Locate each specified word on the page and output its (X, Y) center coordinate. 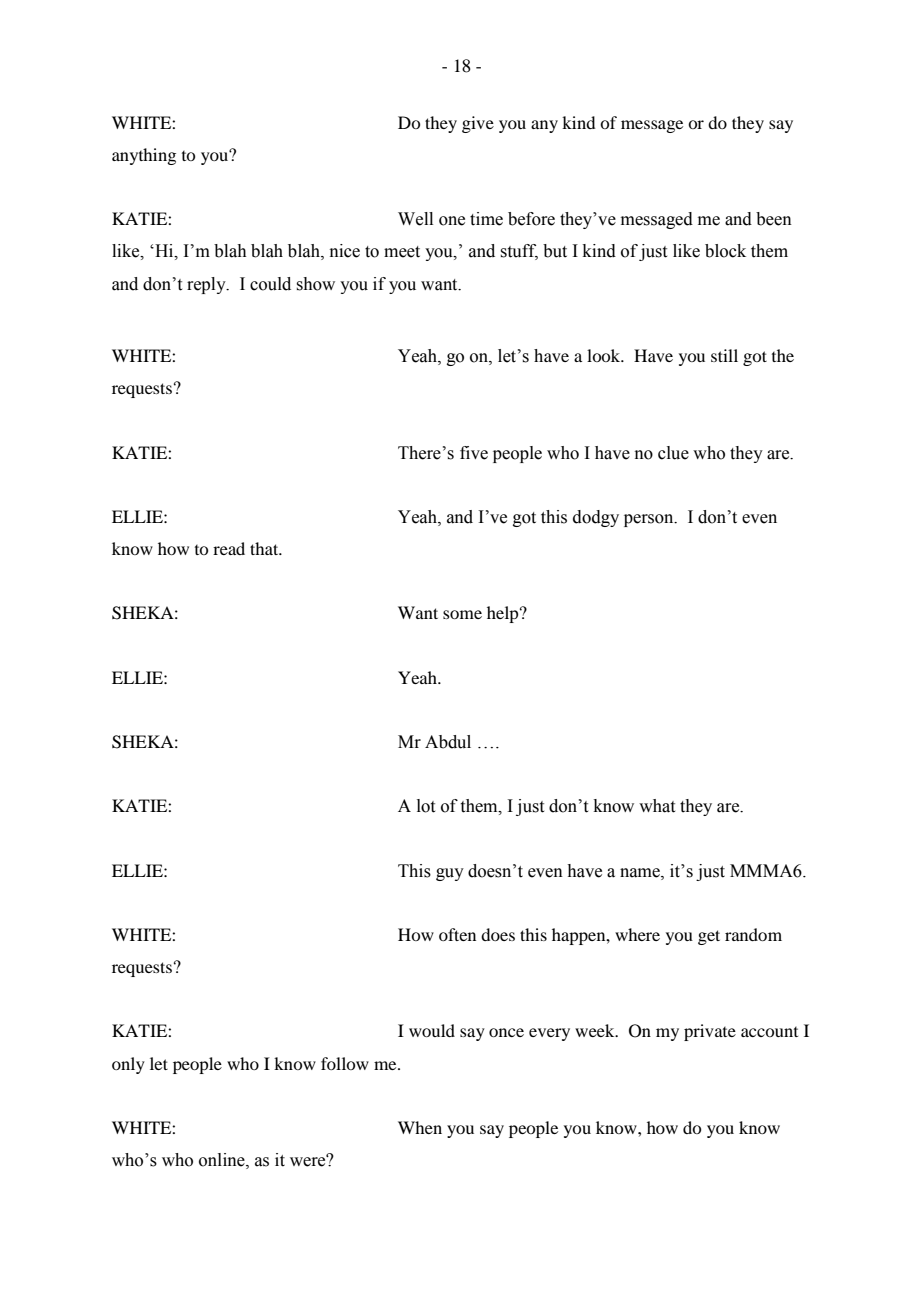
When (420, 1127)
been (774, 219)
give (478, 124)
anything (144, 156)
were (309, 1161)
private (710, 1032)
